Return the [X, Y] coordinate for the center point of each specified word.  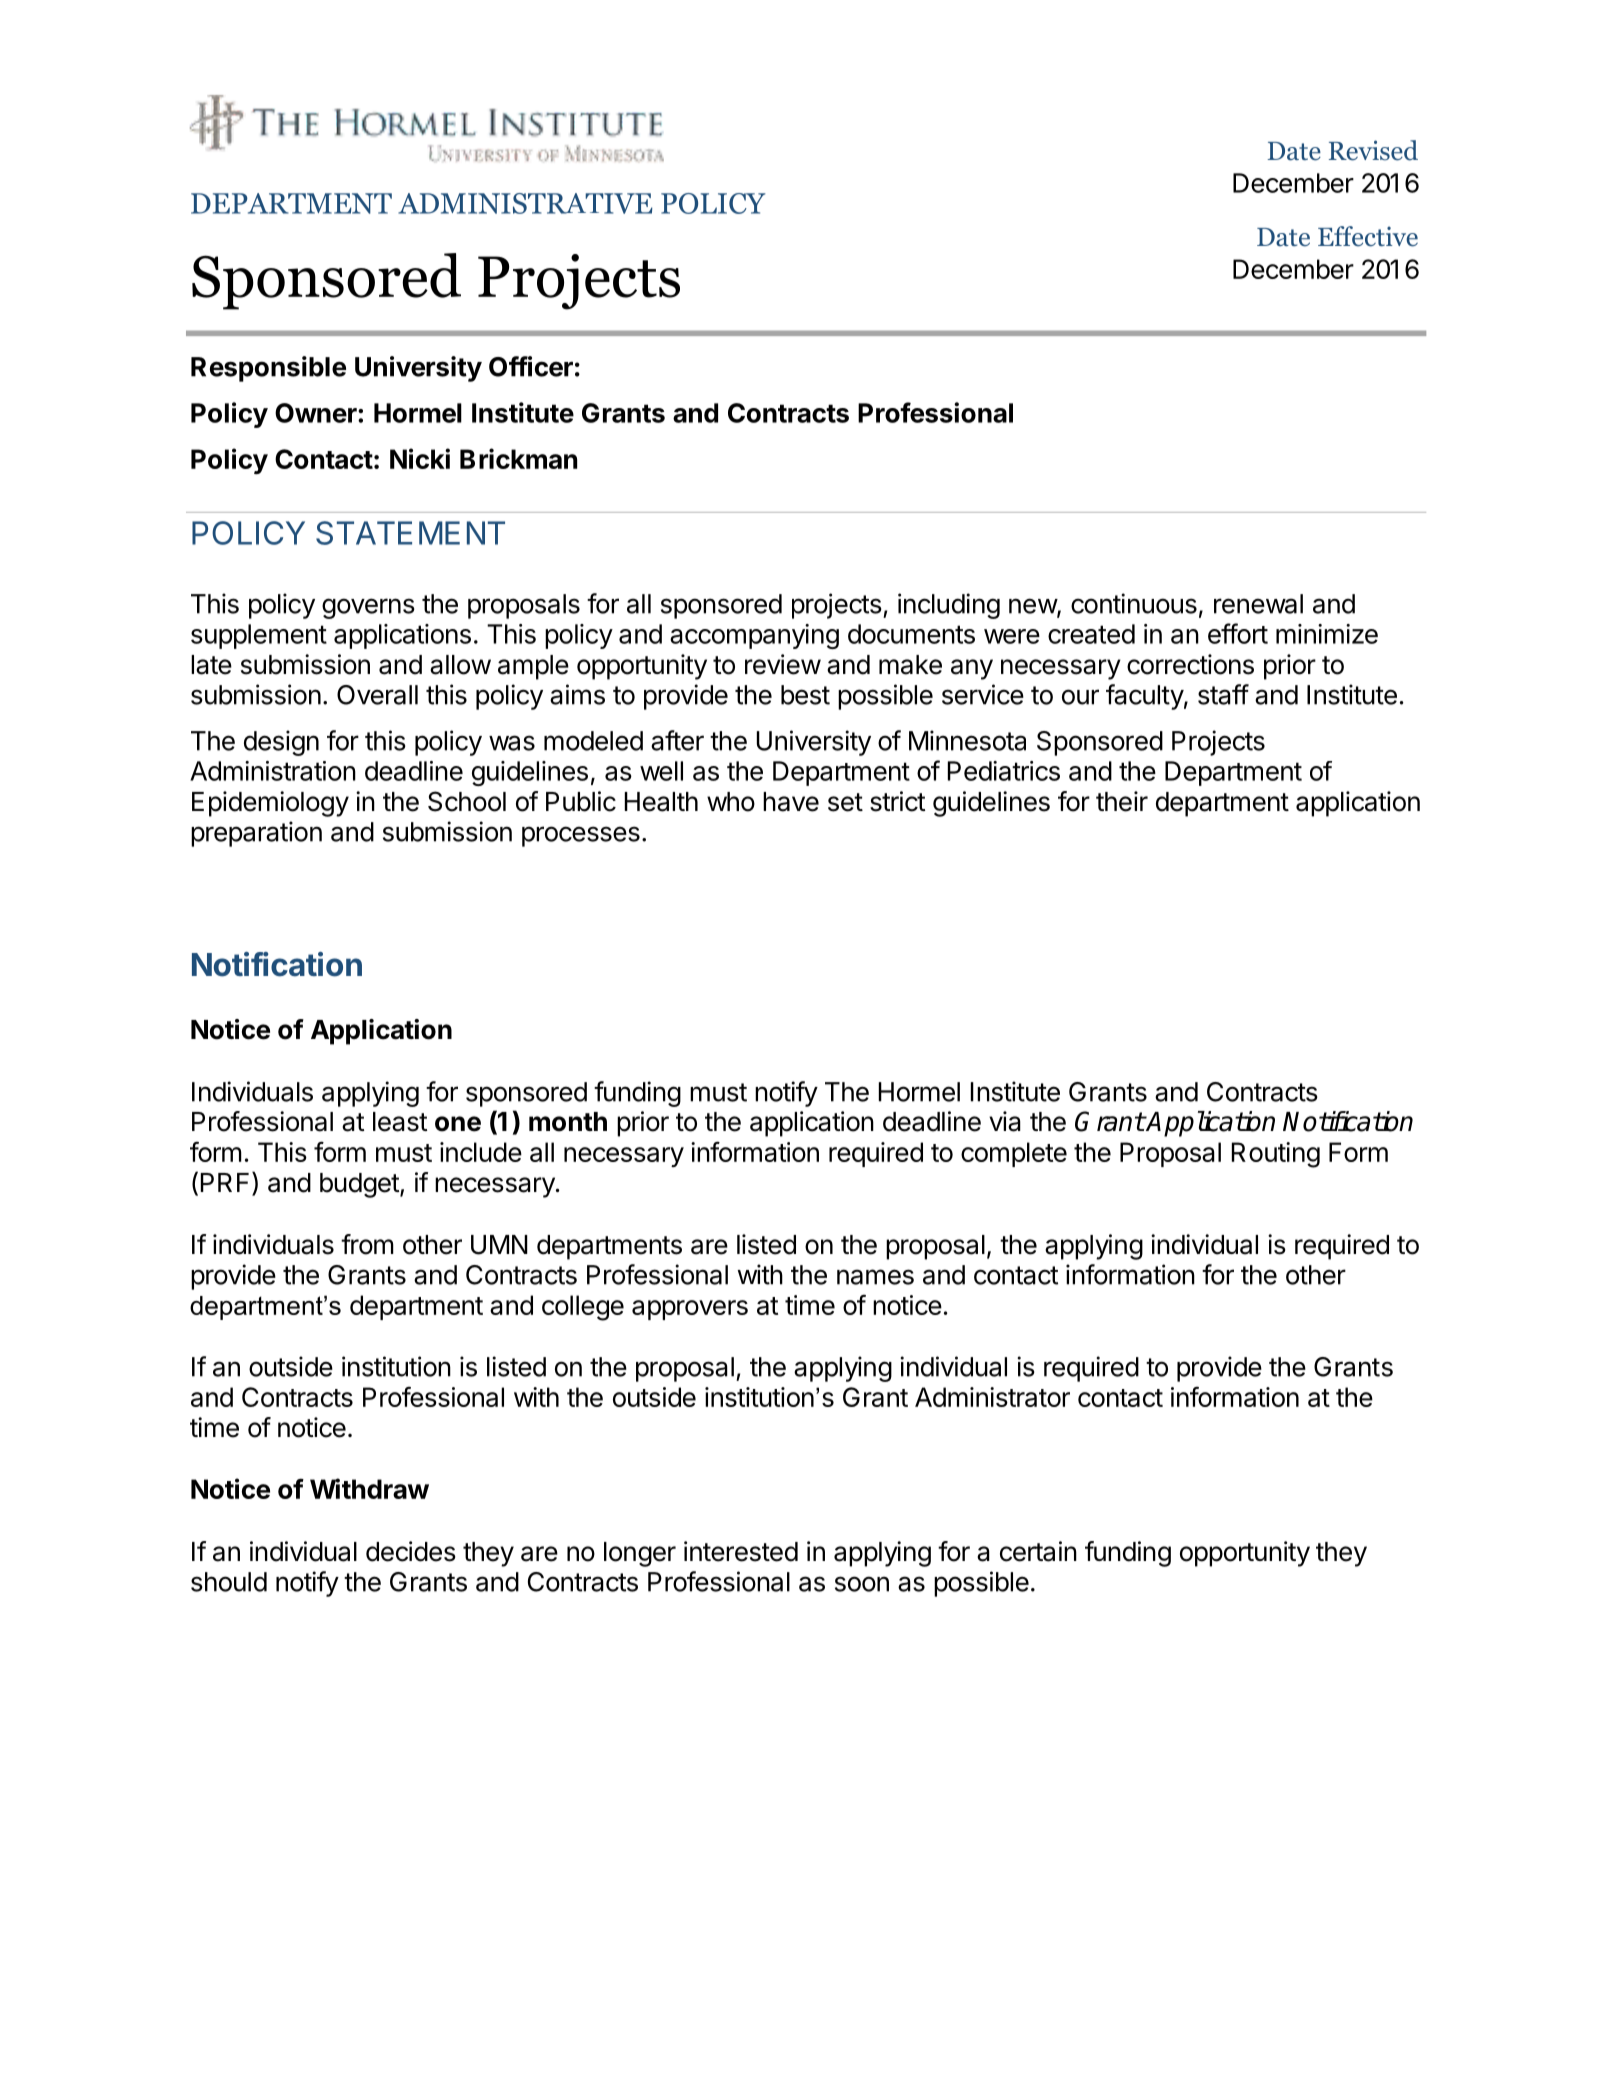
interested [741, 1551]
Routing [1276, 1155]
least [400, 1122]
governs [368, 608]
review [783, 664]
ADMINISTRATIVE [525, 203]
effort [1238, 633]
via [1005, 1121]
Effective [1368, 236]
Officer [531, 366]
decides [411, 1551]
